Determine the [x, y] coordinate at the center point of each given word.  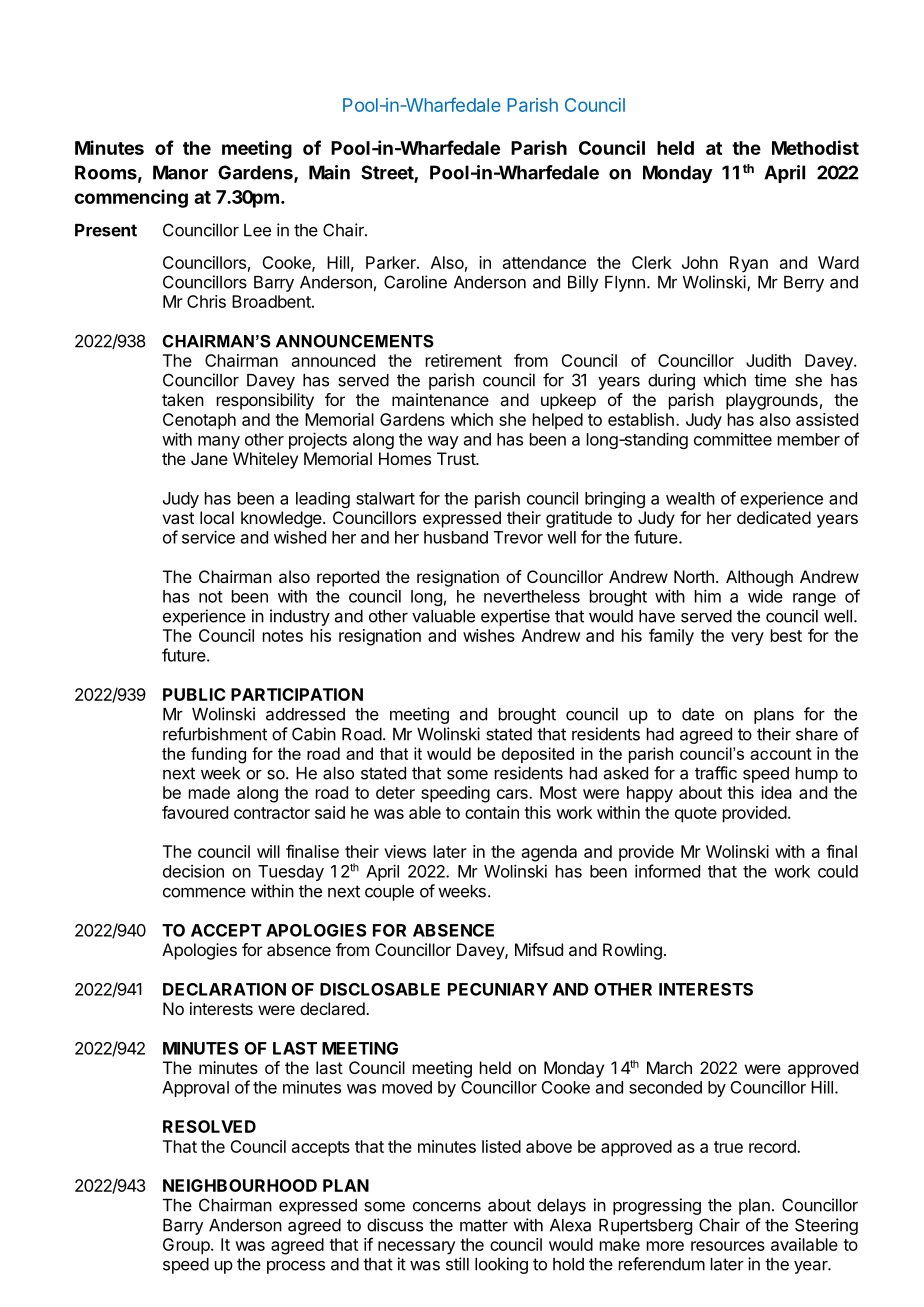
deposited [538, 755]
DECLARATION [224, 989]
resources [728, 1246]
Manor [180, 172]
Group [186, 1246]
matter [484, 1225]
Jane [209, 458]
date [698, 714]
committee [733, 439]
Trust [457, 458]
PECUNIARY [498, 989]
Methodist [815, 147]
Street [388, 173]
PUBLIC [194, 694]
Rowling [632, 951]
